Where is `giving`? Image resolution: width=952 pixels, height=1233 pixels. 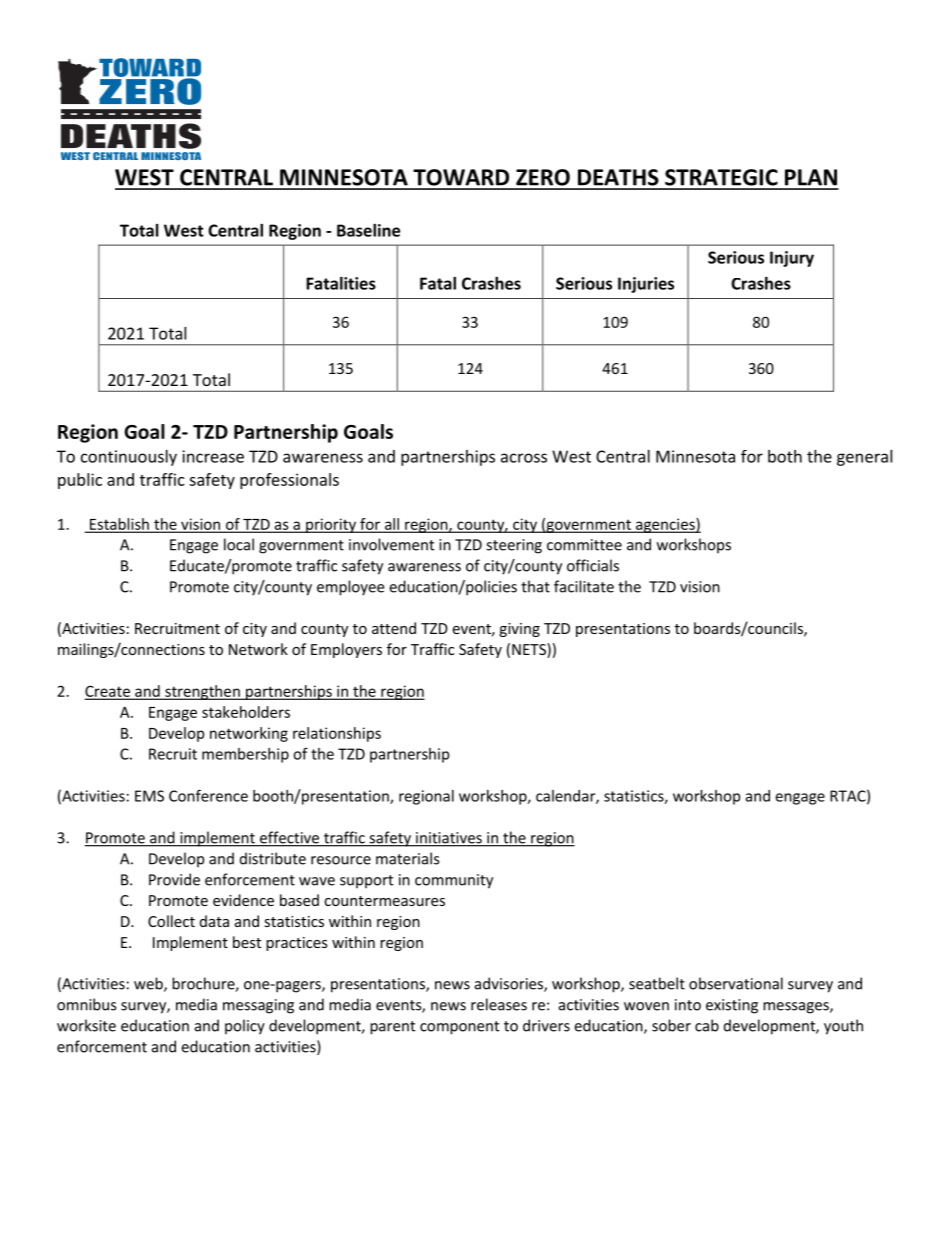 giving is located at coordinates (519, 630).
